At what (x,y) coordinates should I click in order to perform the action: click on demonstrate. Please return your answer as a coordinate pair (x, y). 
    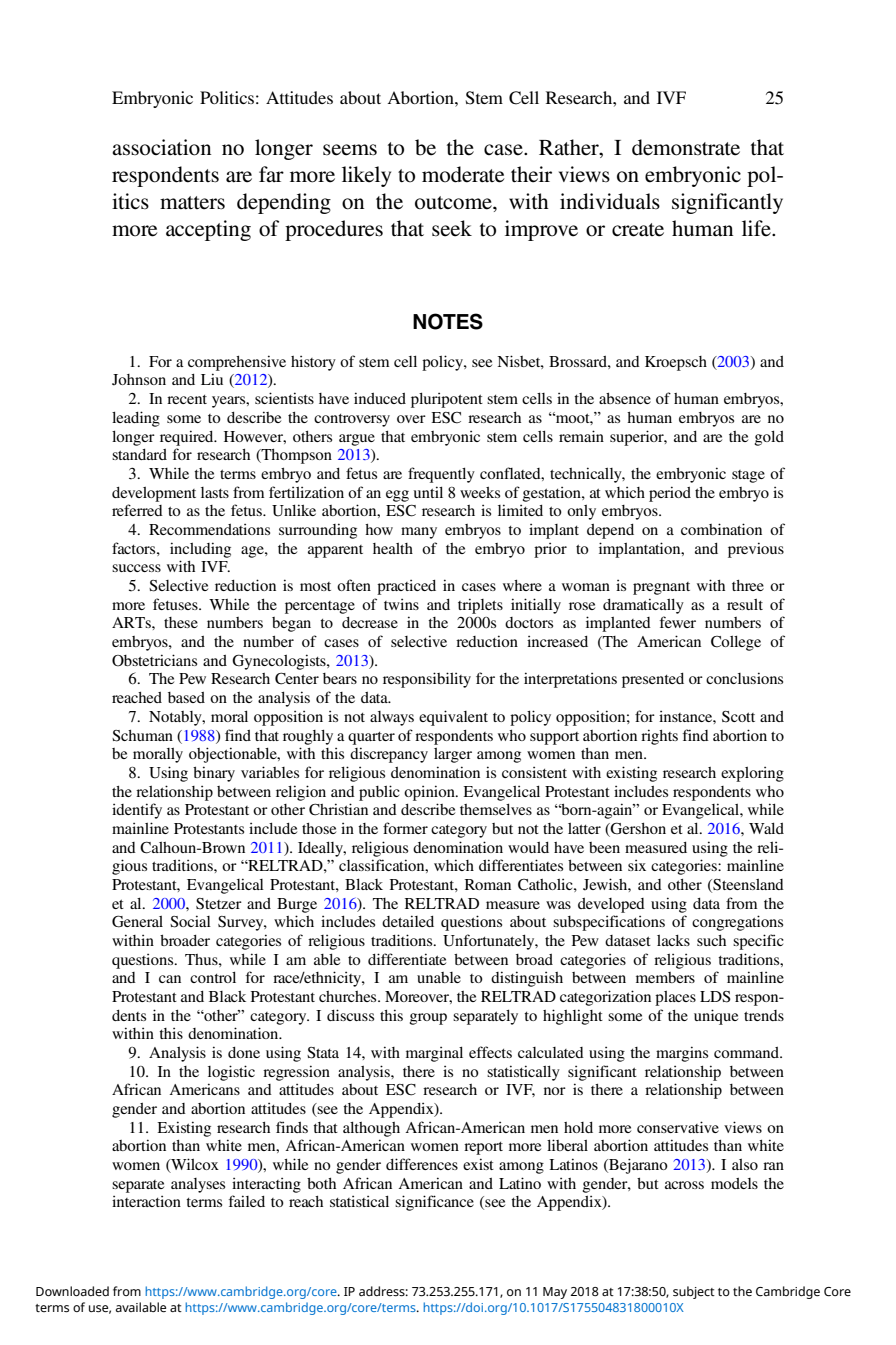
    Looking at the image, I should click on (686, 147).
